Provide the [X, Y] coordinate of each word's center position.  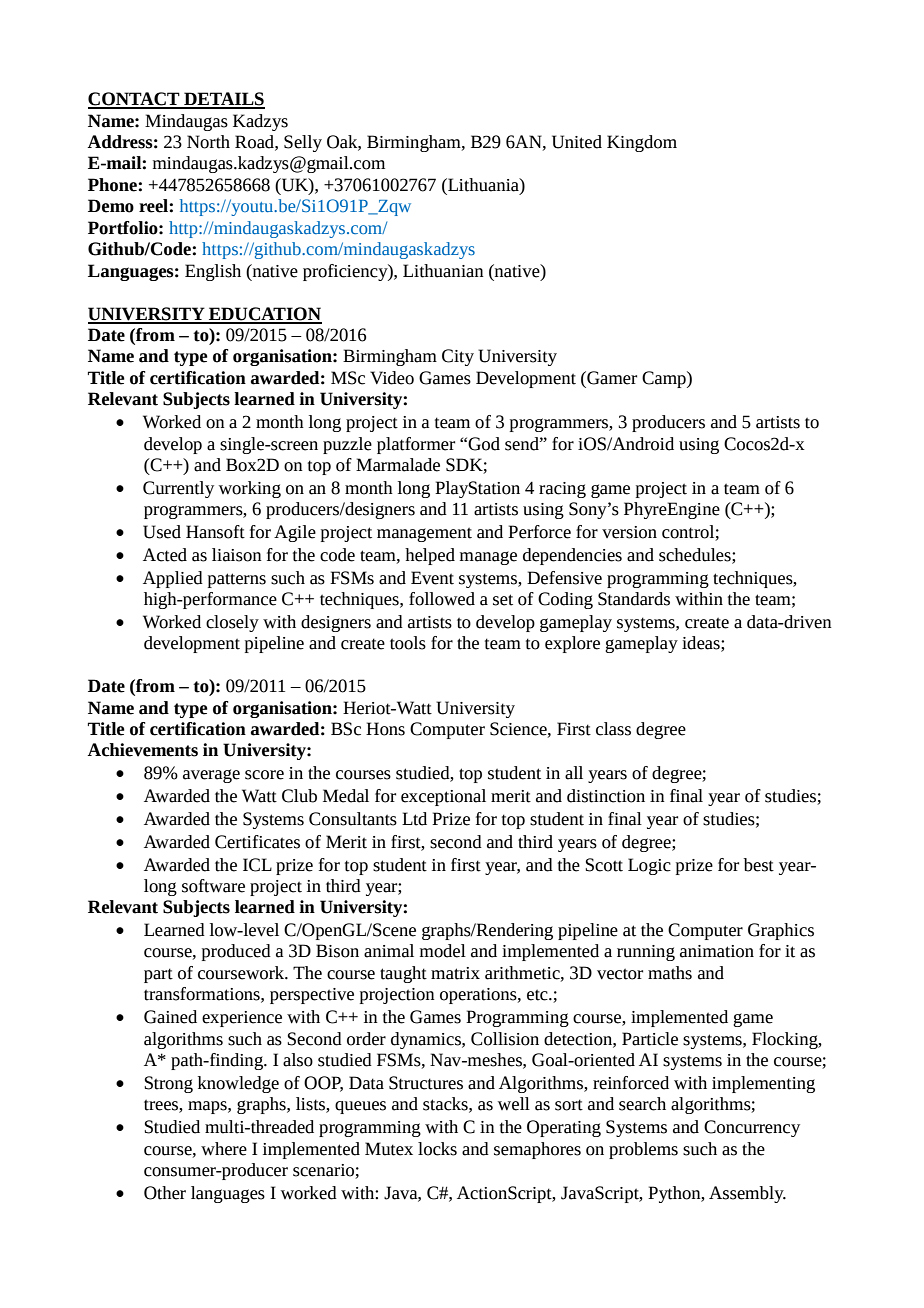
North [208, 142]
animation [717, 951]
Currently [178, 489]
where [224, 1149]
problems [643, 1150]
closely [232, 623]
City [458, 357]
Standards [634, 599]
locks [437, 1149]
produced [236, 952]
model [443, 951]
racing [562, 490]
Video [392, 378]
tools [408, 643]
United [577, 142]
